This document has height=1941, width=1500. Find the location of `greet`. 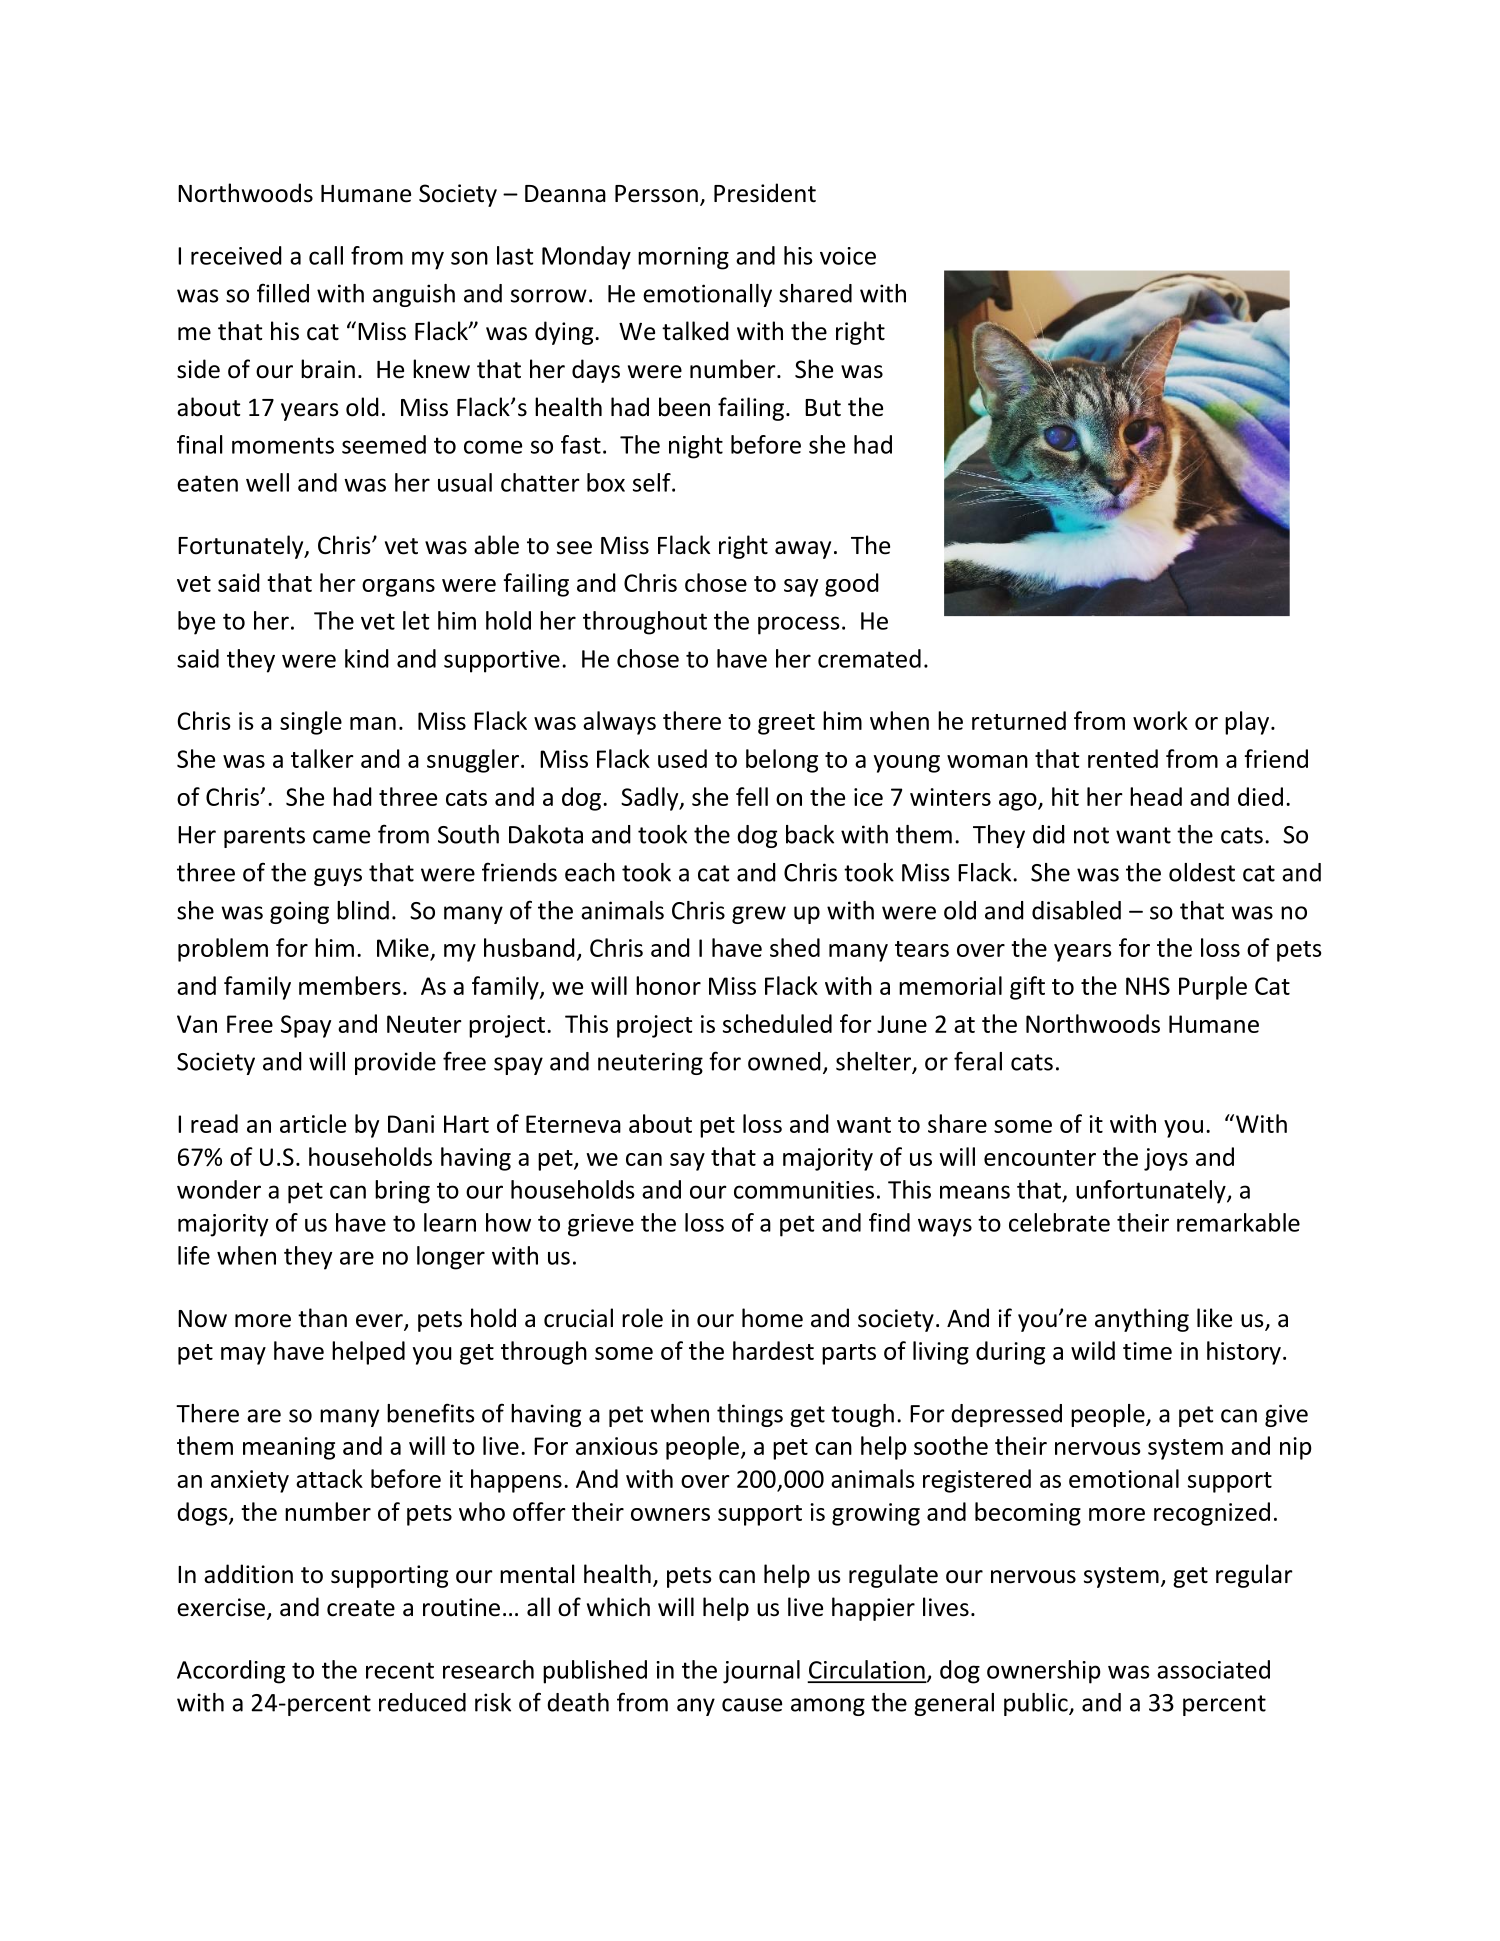

greet is located at coordinates (786, 724).
